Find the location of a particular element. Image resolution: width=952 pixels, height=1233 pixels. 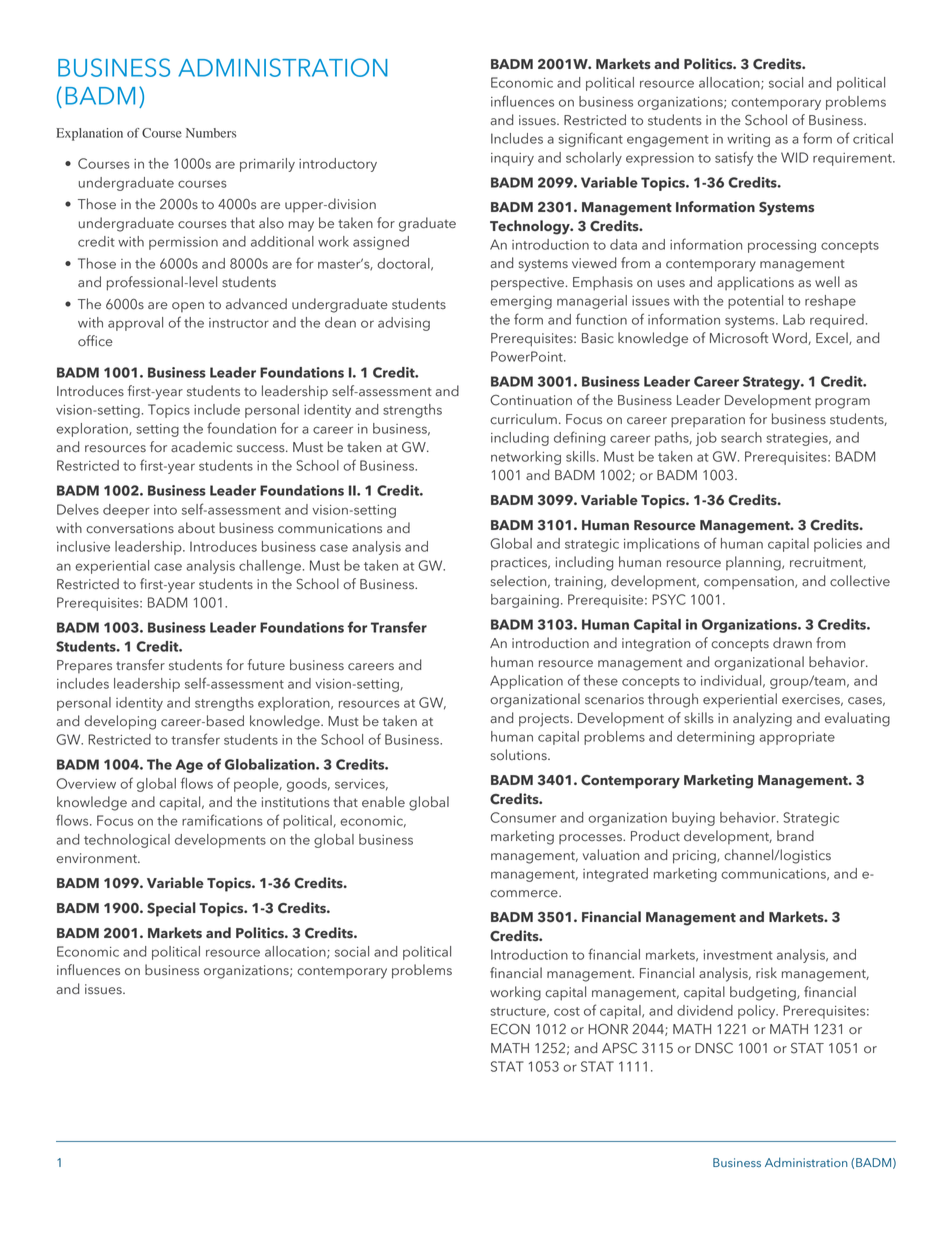

open is located at coordinates (188, 307).
